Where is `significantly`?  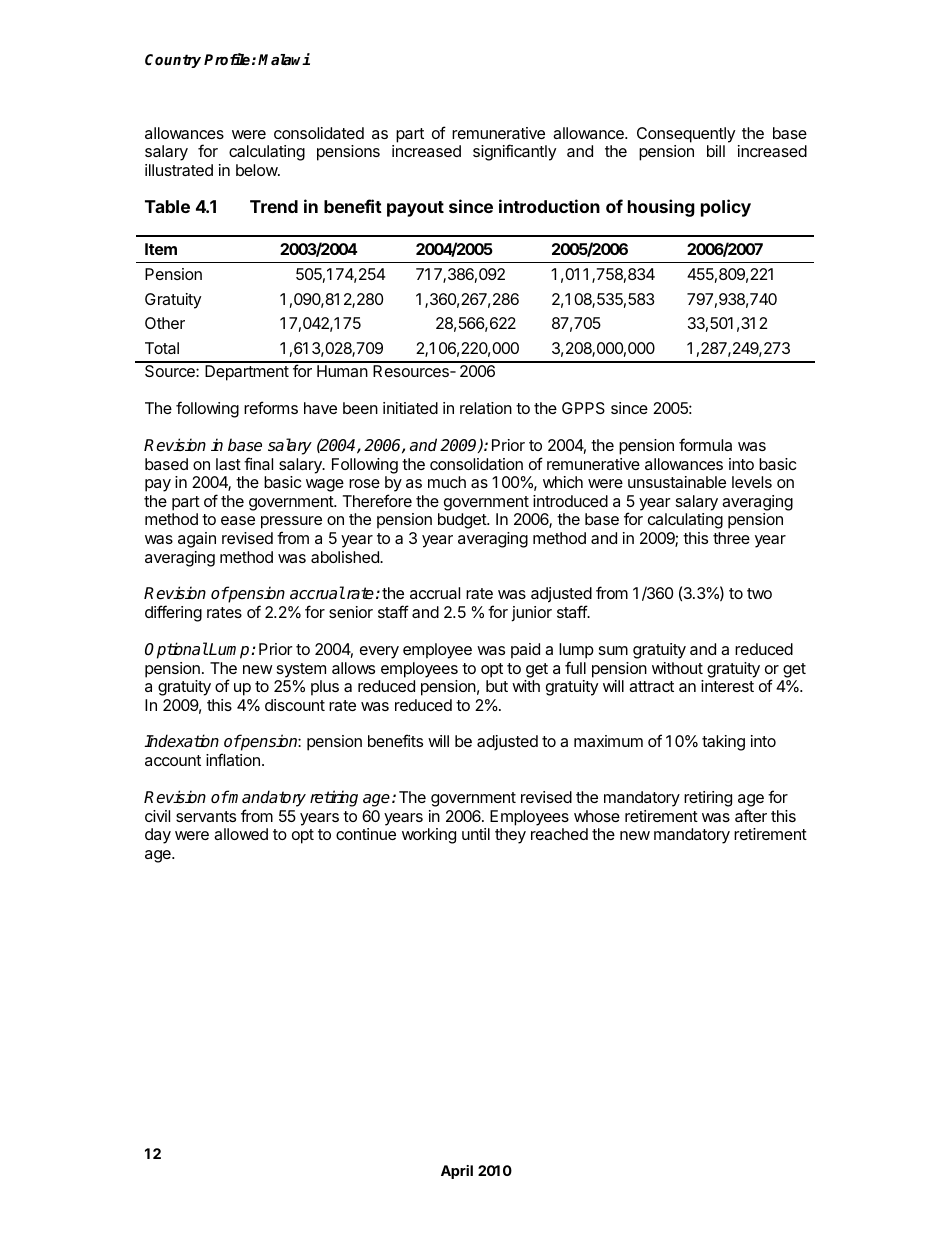
significantly is located at coordinates (514, 152).
